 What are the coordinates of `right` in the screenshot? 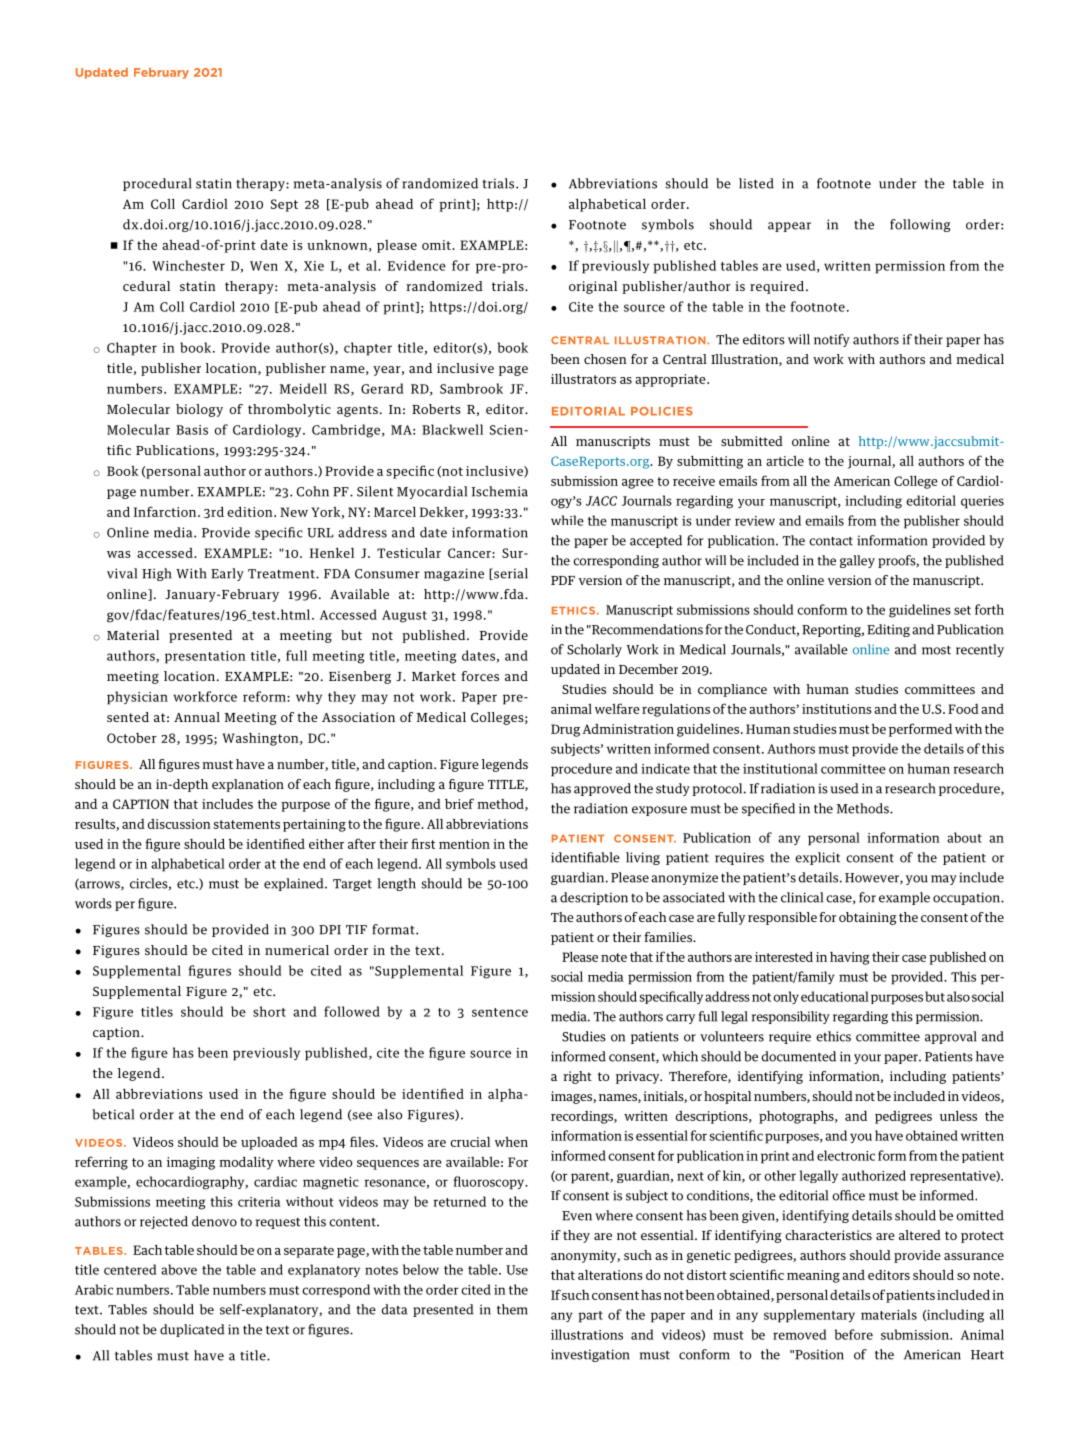 It's located at (577, 1077).
